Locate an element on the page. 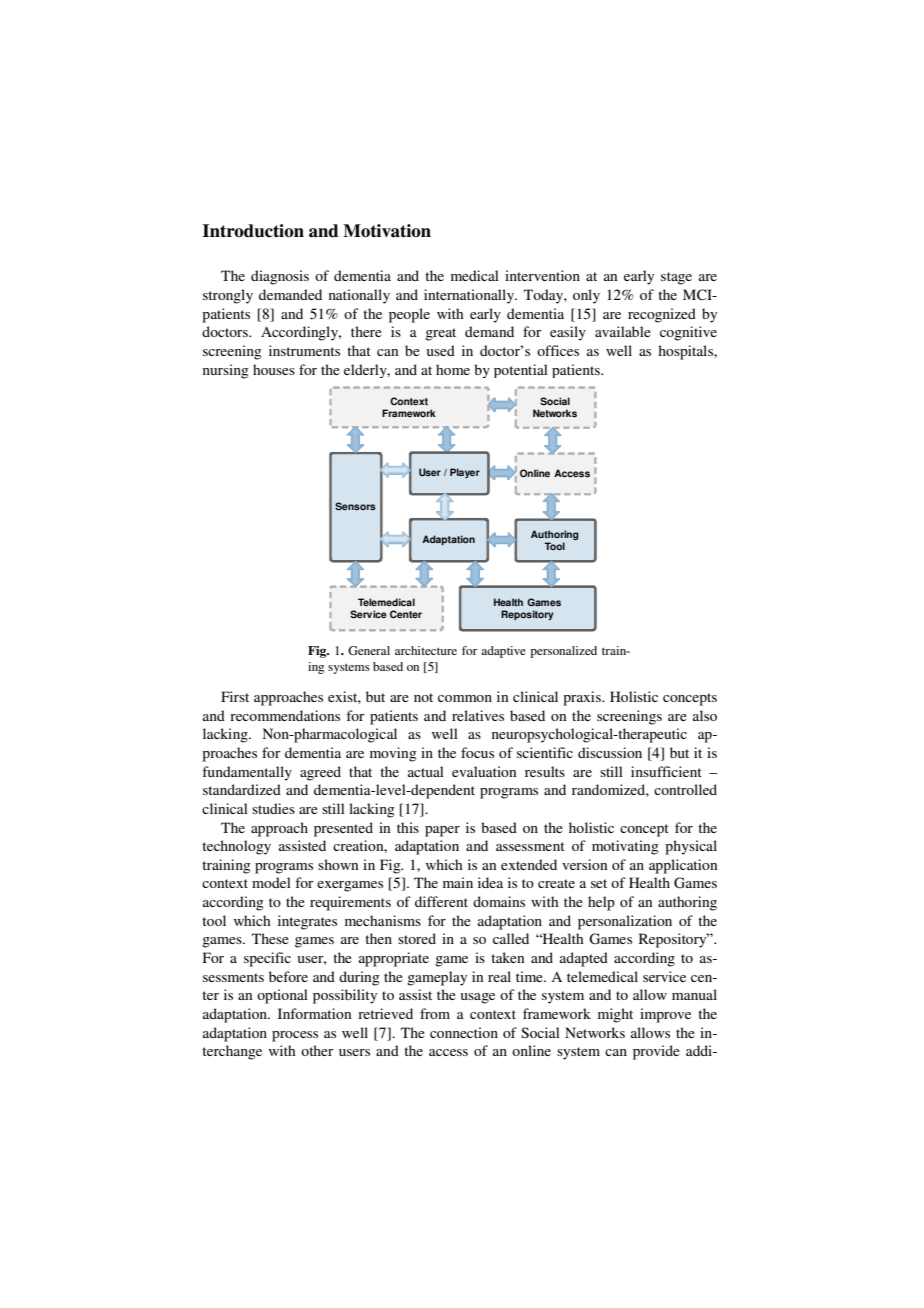 This document has height=1308, width=924. personalized is located at coordinates (563, 652).
